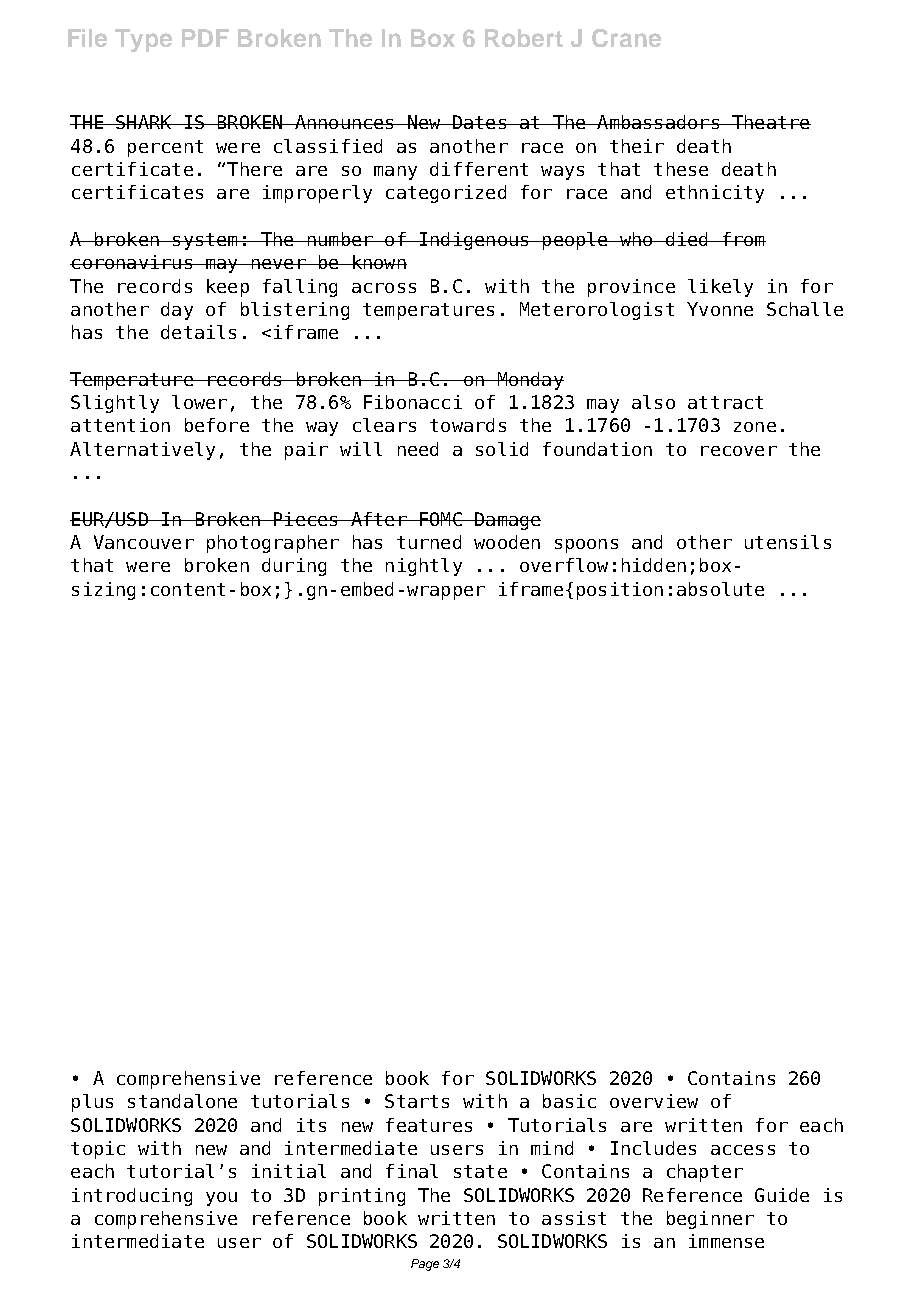 This document has width=924, height=1308. Describe the element at coordinates (425, 1265) in the document. I see `Page` at that location.
